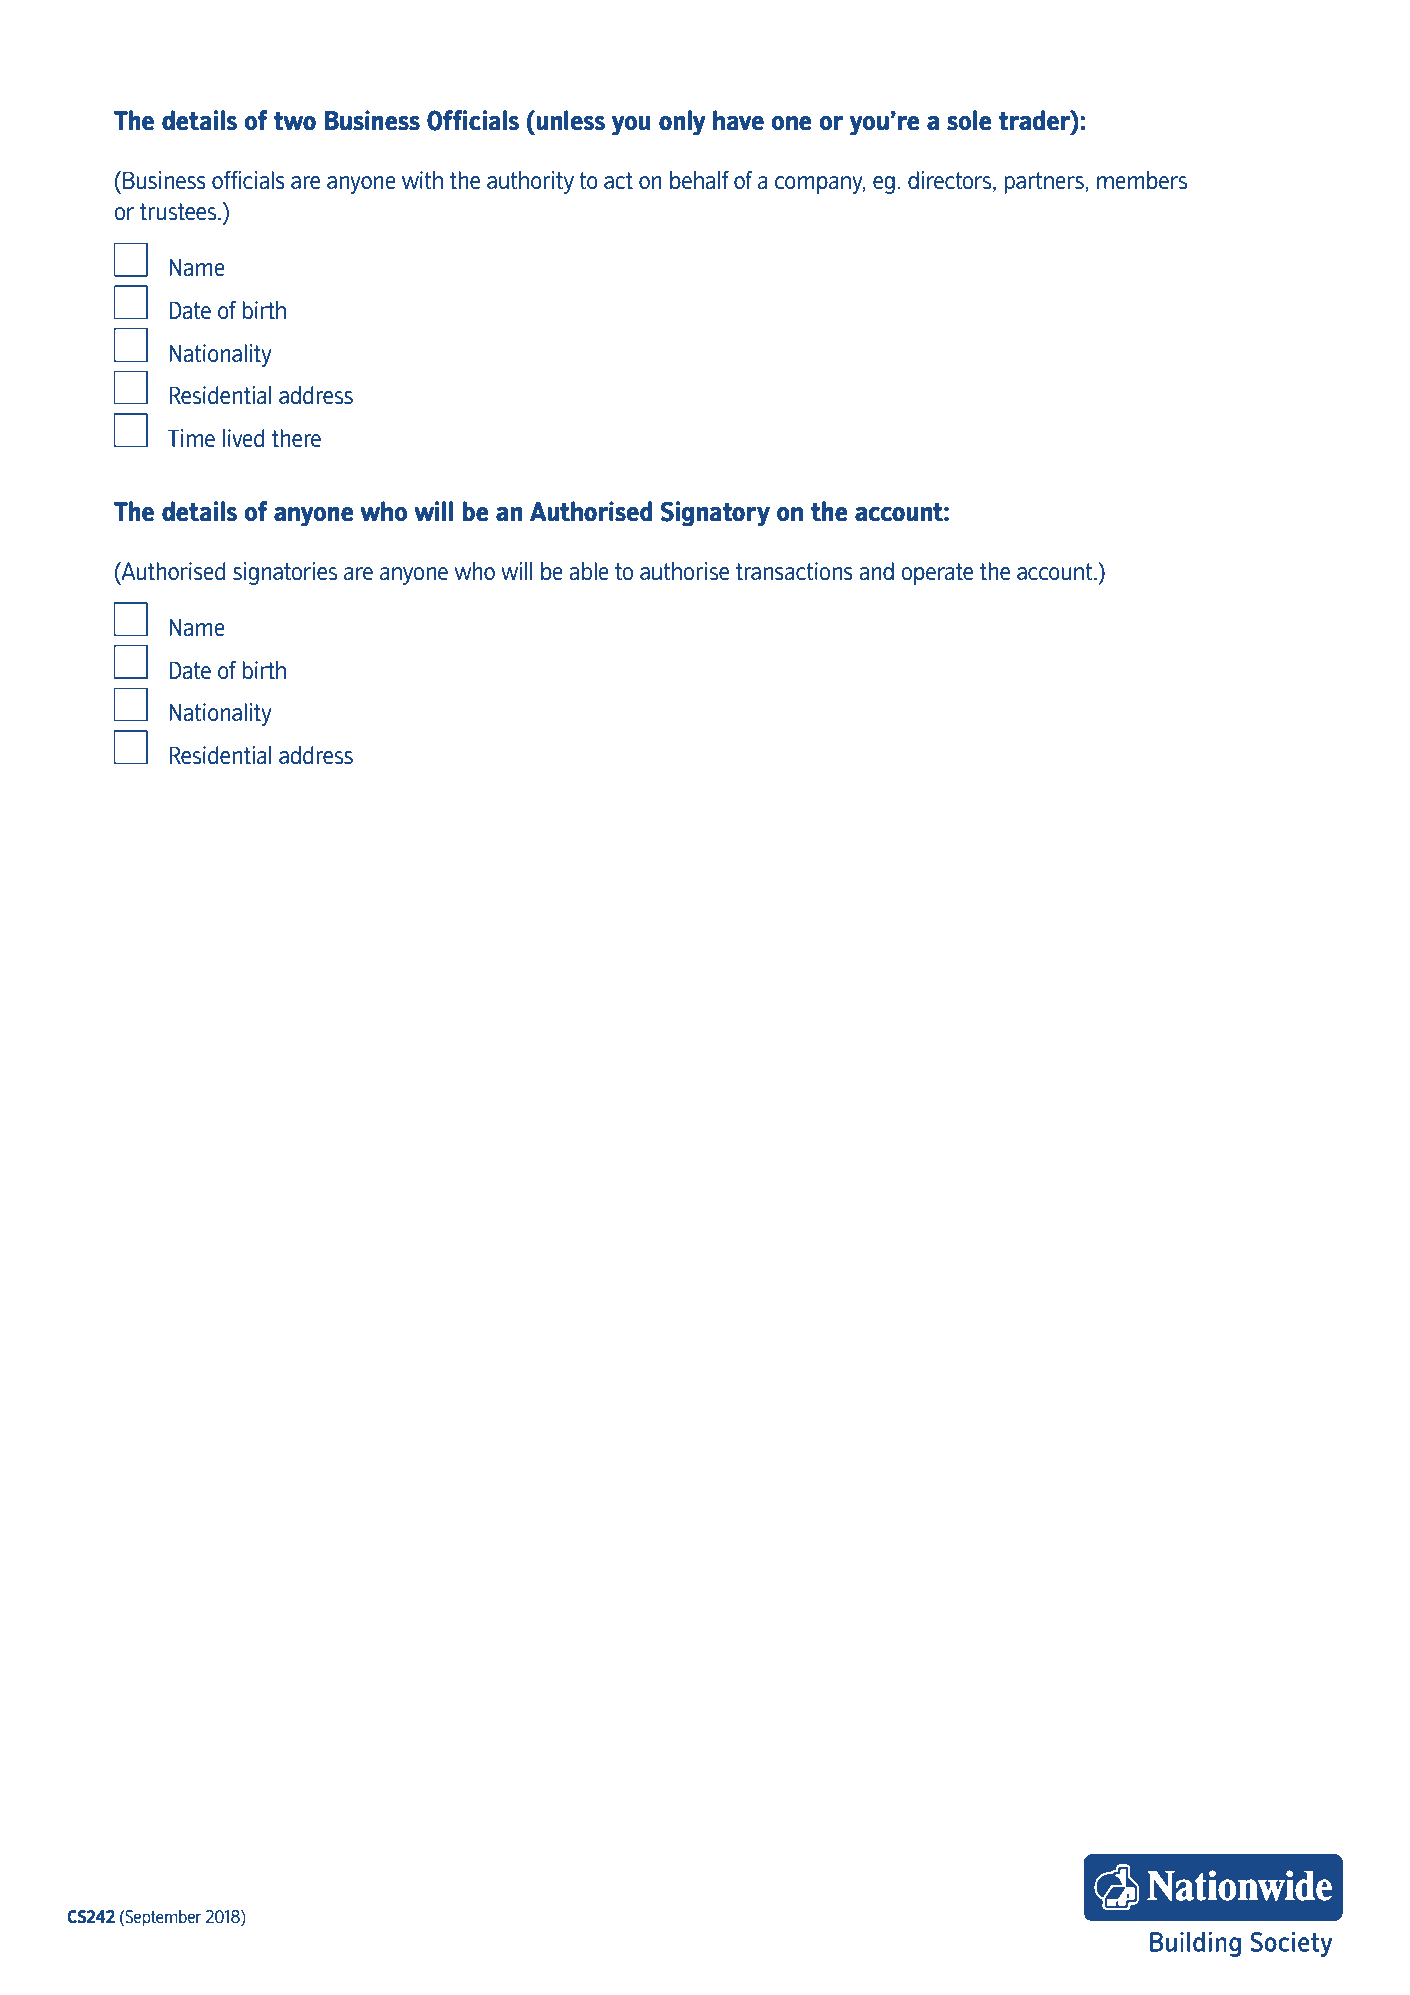 Image resolution: width=1410 pixels, height=1995 pixels. What do you see at coordinates (682, 122) in the screenshot?
I see `only` at bounding box center [682, 122].
